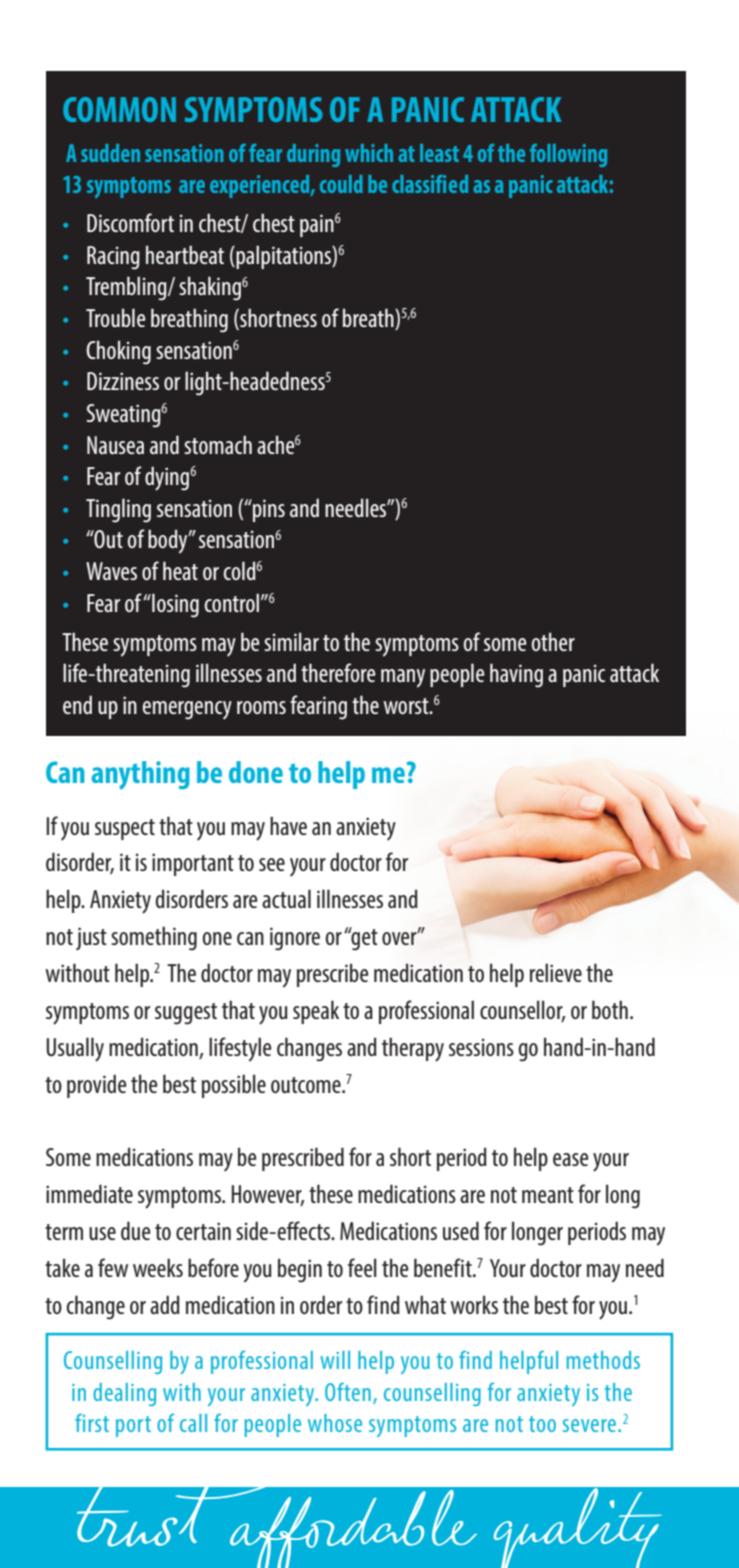 This image has width=739, height=1568. Describe the element at coordinates (568, 155) in the image. I see `following` at that location.
